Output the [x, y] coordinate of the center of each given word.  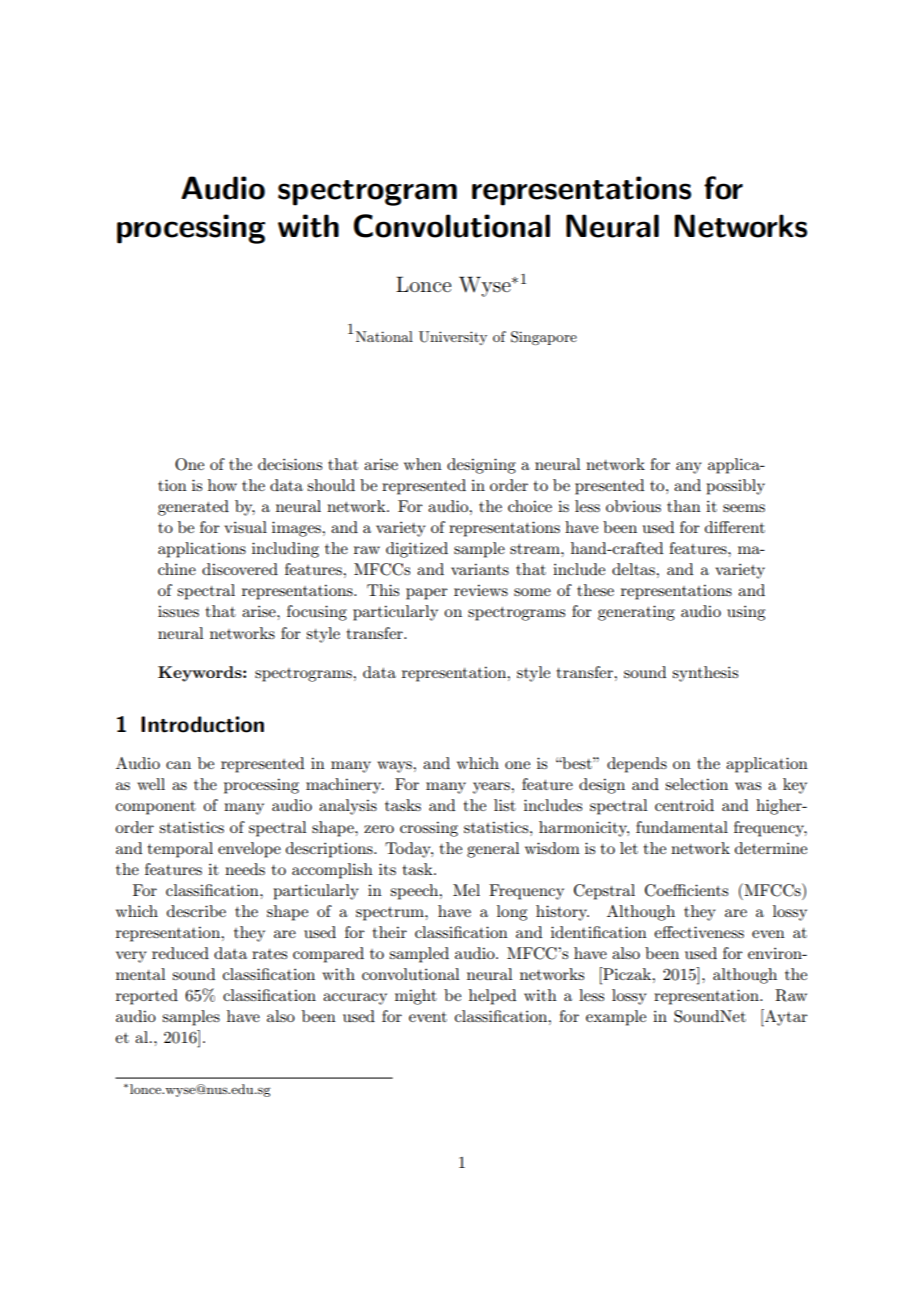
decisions [290, 464]
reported [147, 997]
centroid [684, 805]
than [684, 506]
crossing [429, 829]
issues [178, 611]
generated [193, 508]
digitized [417, 550]
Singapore [544, 338]
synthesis [705, 674]
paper [427, 594]
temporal [180, 850]
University [453, 338]
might [416, 997]
